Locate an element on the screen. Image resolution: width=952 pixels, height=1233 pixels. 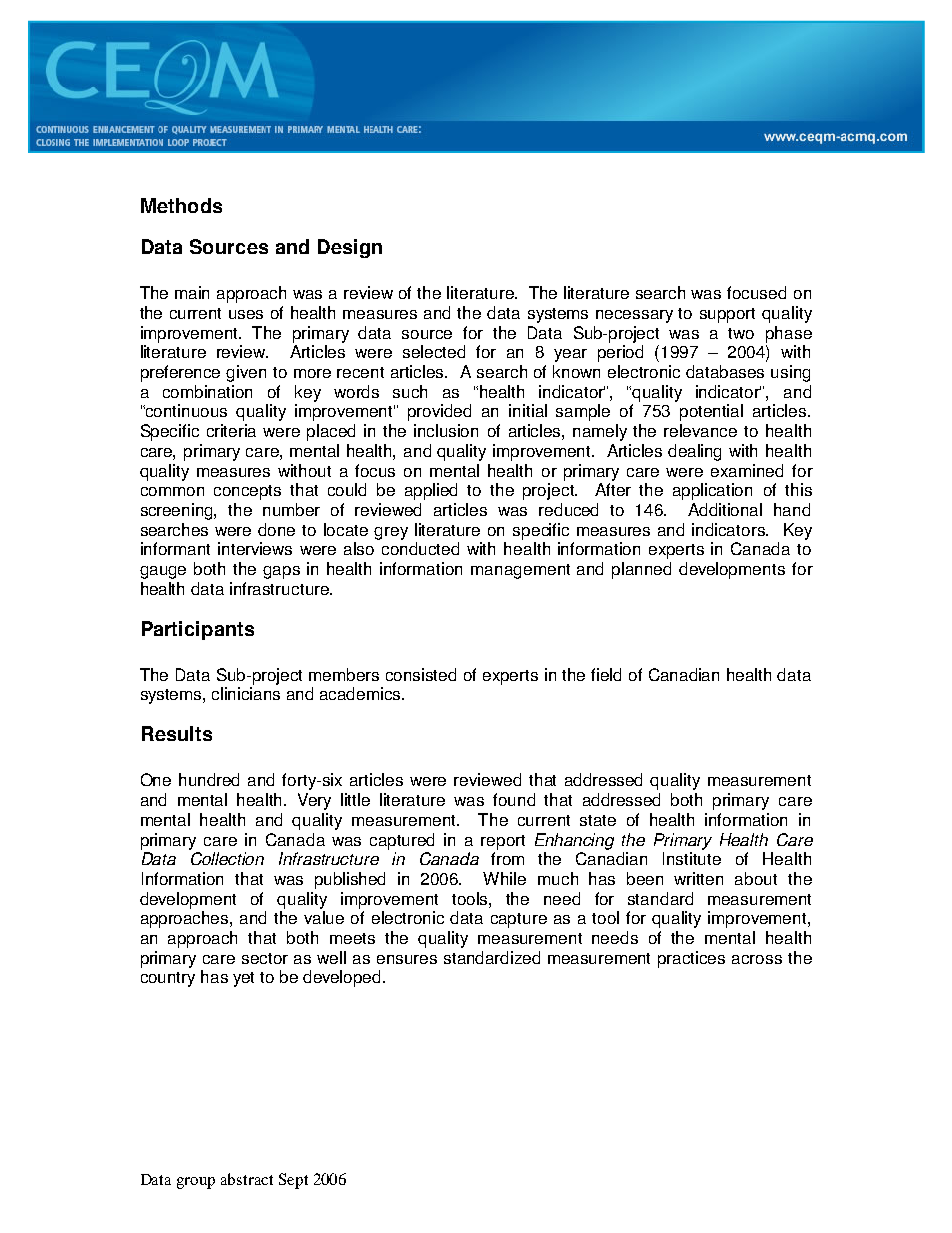
Methods is located at coordinates (181, 205).
